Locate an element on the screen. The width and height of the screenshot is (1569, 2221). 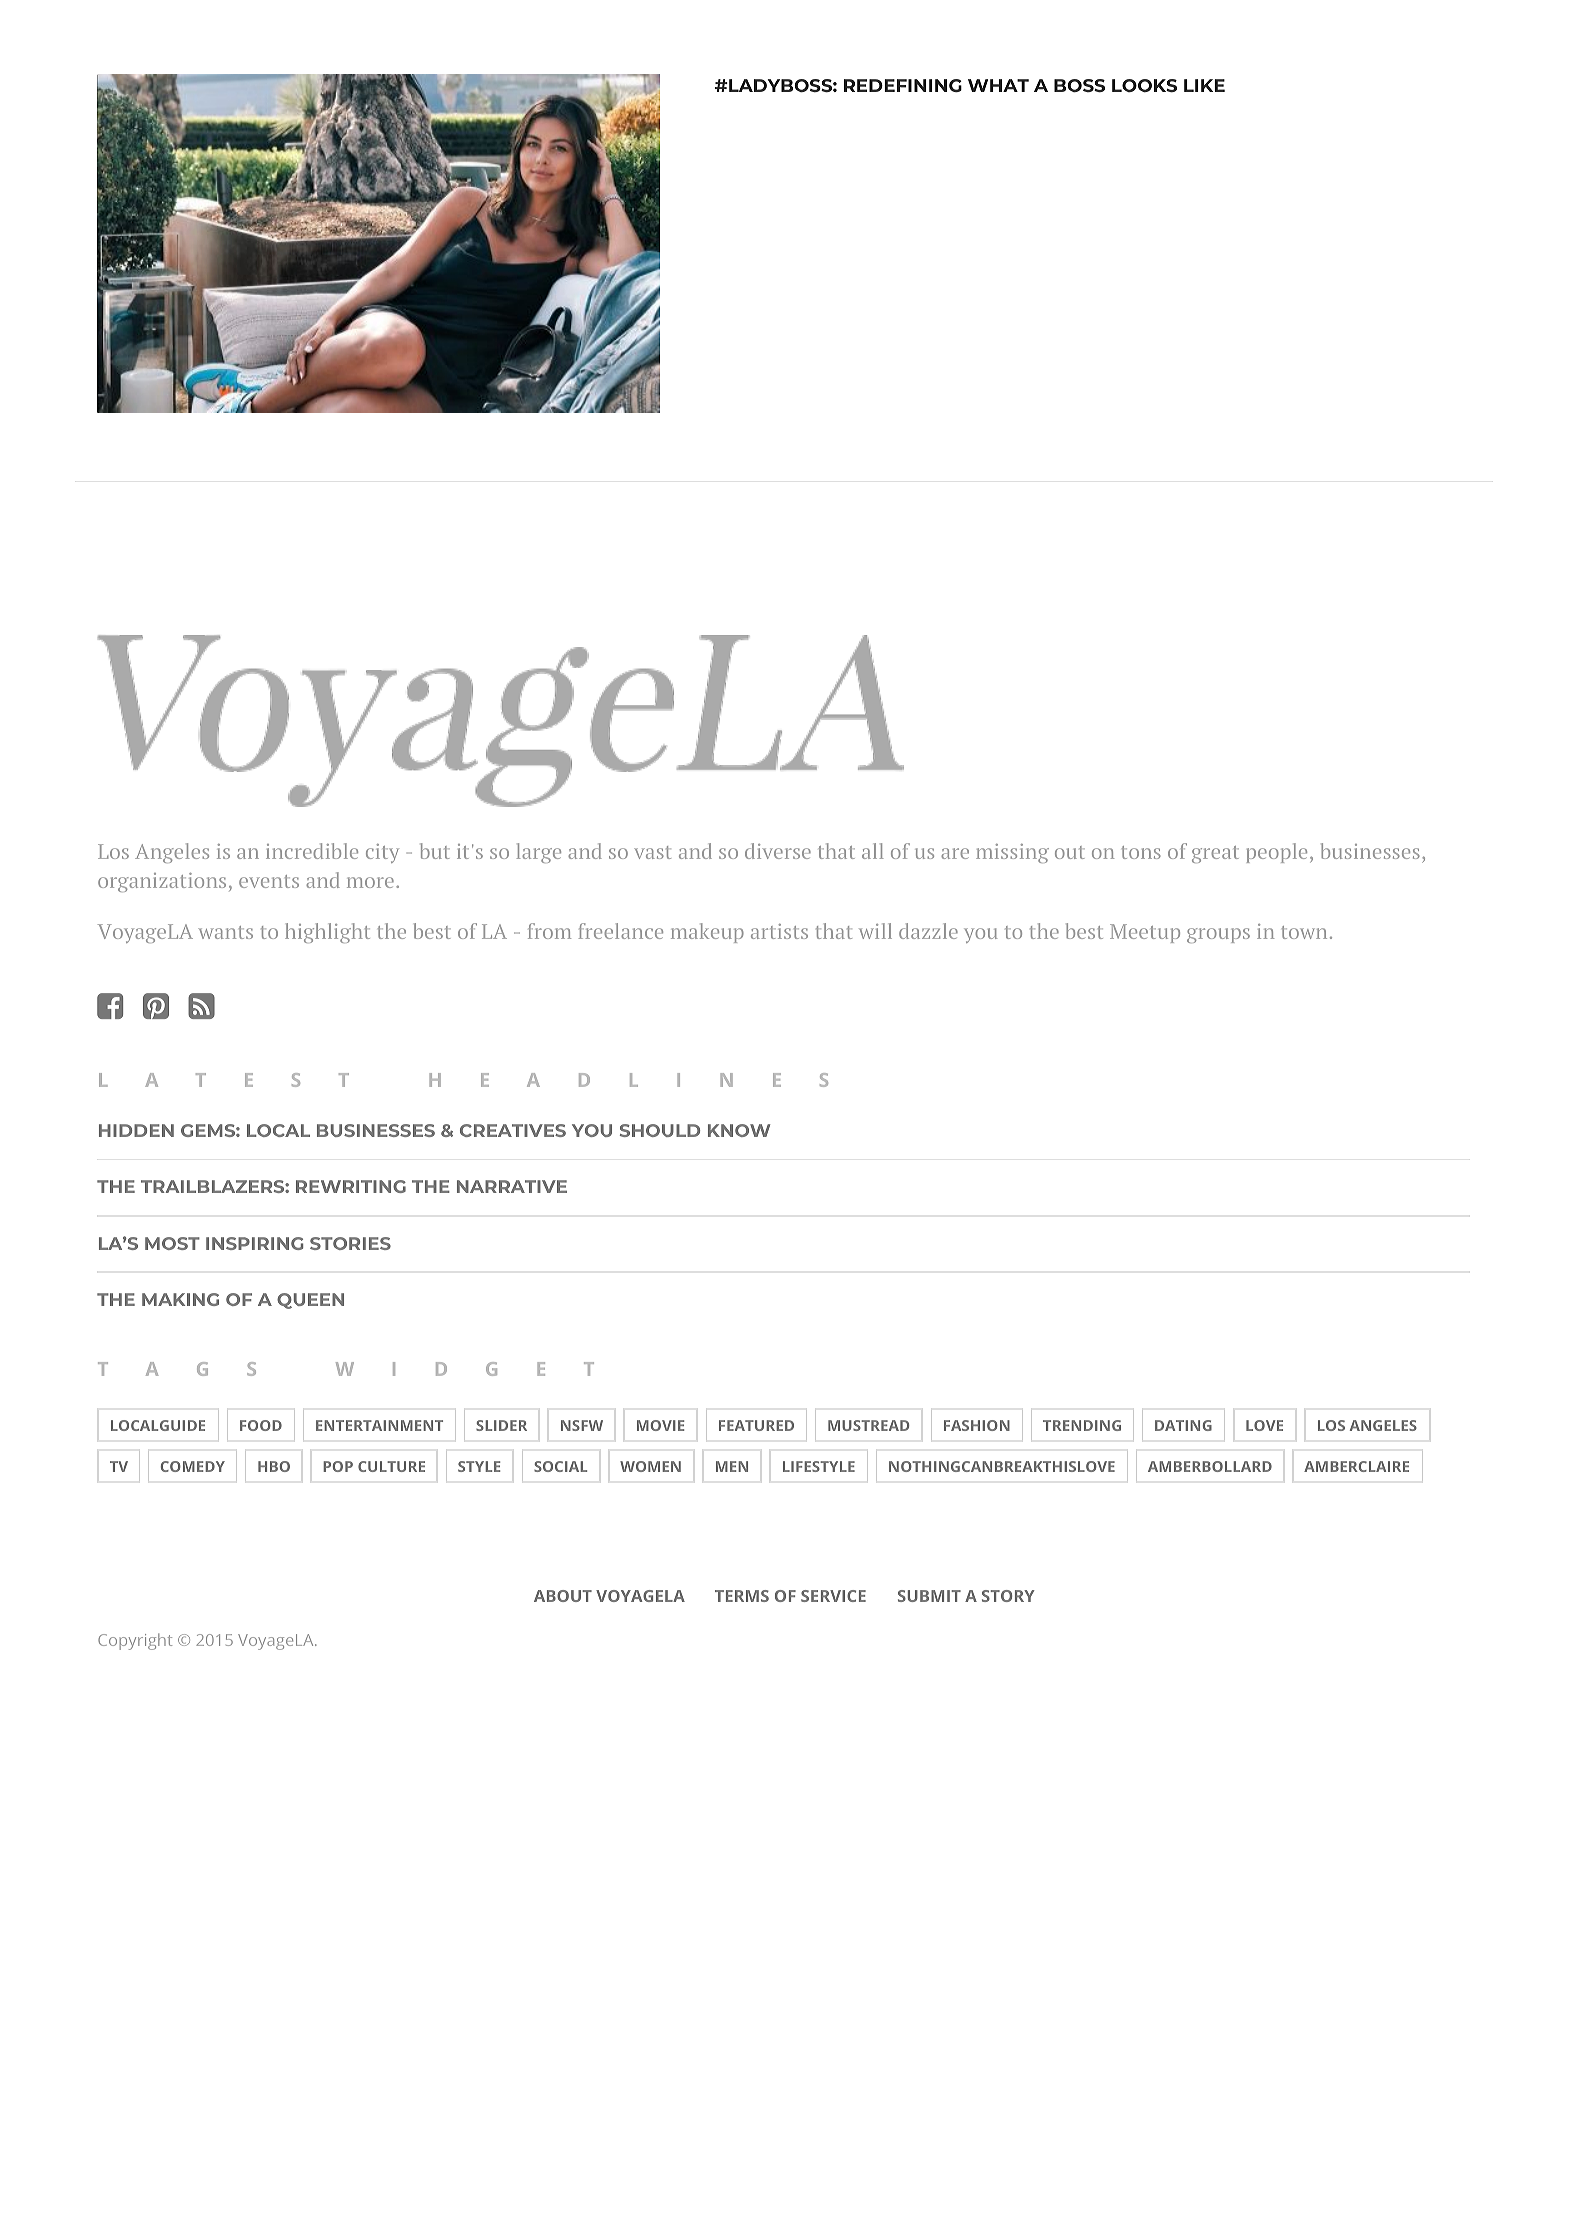
WHAT is located at coordinates (998, 85).
